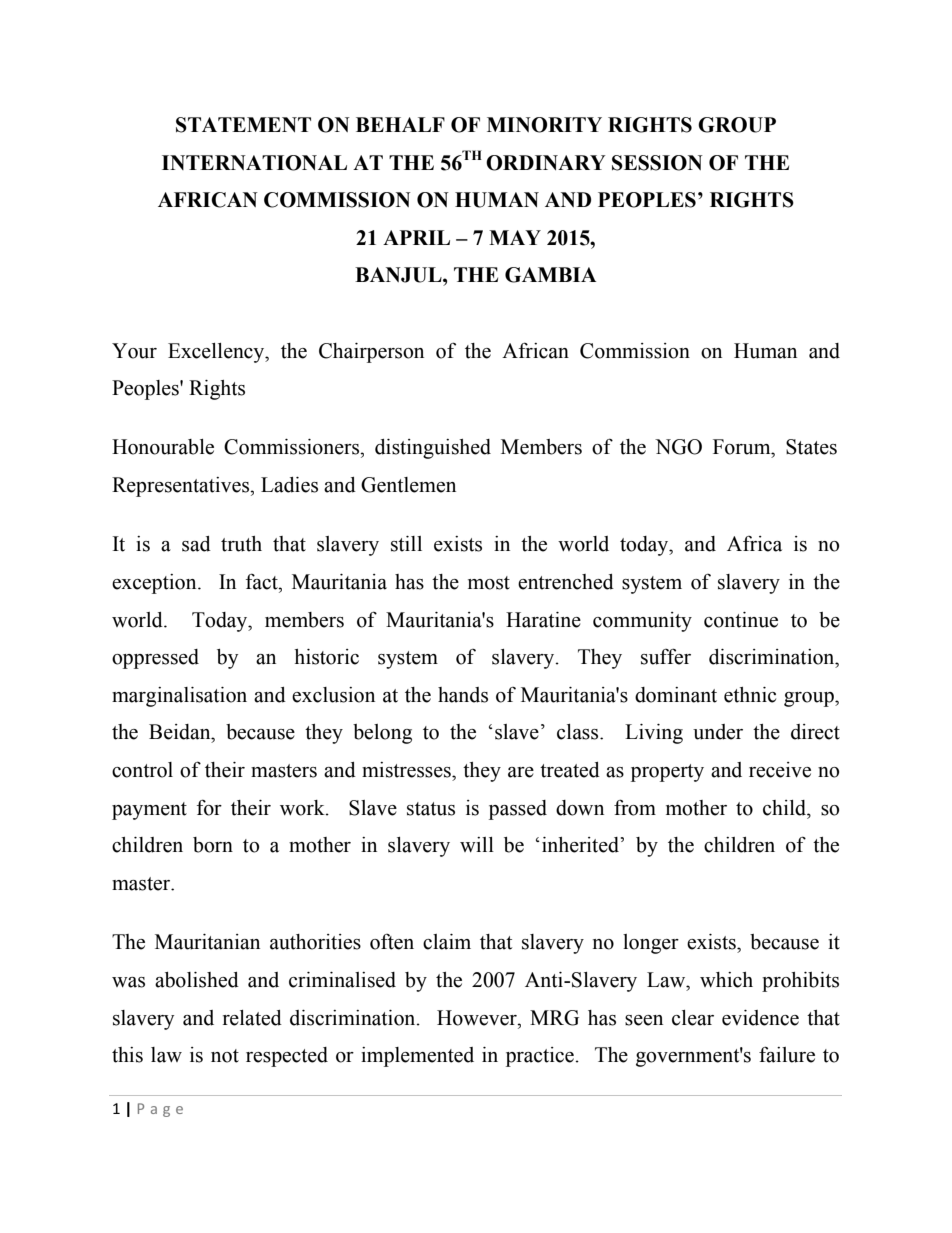 This screenshot has height=1233, width=952. What do you see at coordinates (521, 772) in the screenshot?
I see `are` at bounding box center [521, 772].
